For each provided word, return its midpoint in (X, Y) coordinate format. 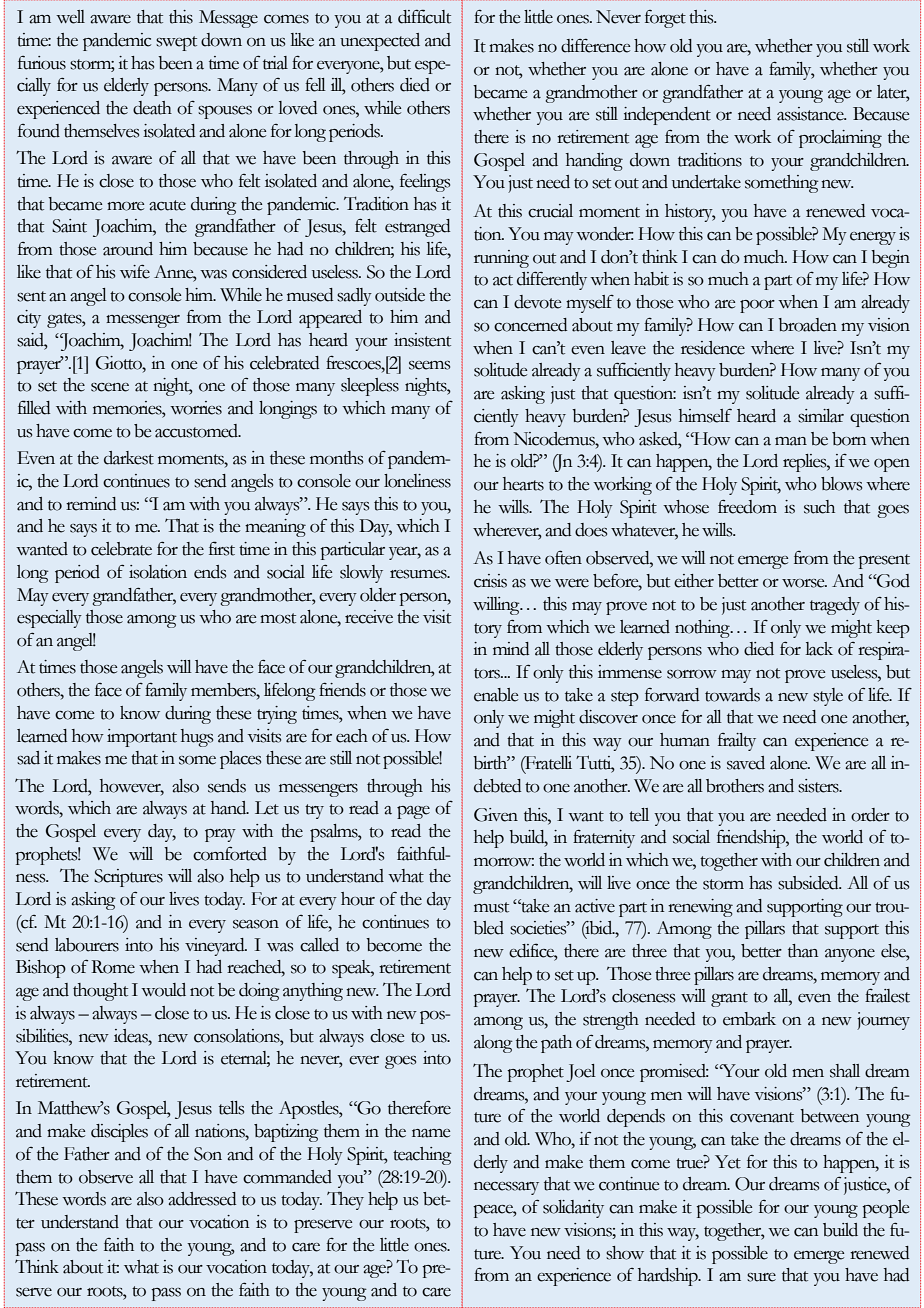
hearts (523, 484)
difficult (424, 16)
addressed (202, 1199)
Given (496, 815)
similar (821, 416)
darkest (129, 458)
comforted (230, 853)
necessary (506, 1188)
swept (176, 43)
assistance (811, 114)
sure (761, 1277)
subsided (809, 883)
